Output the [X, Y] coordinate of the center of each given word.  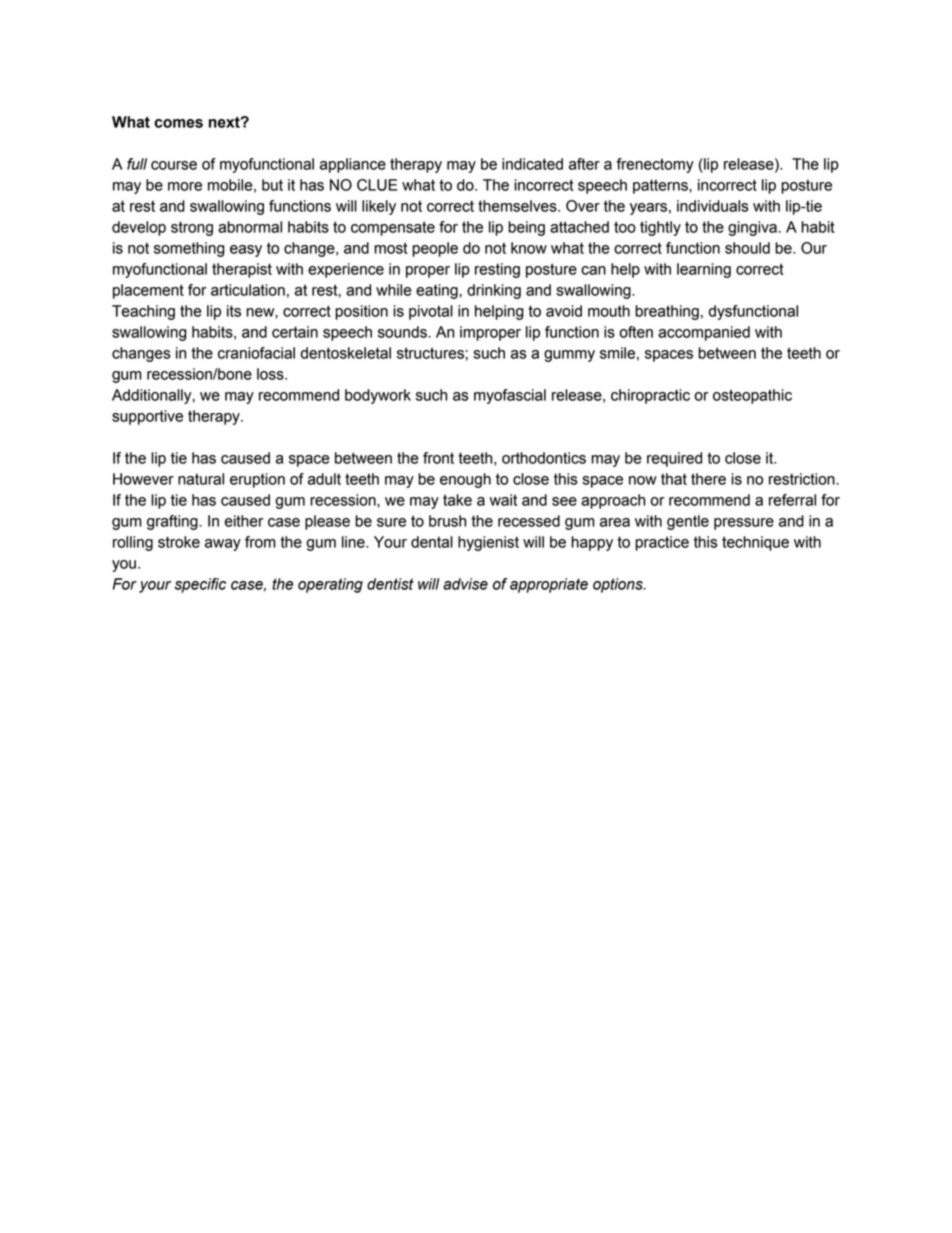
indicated [532, 164]
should [747, 248]
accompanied [704, 333]
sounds [403, 332]
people [435, 249]
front [438, 458]
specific [200, 585]
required [674, 459]
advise [465, 584]
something [189, 249]
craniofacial [256, 353]
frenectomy [655, 165]
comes [178, 123]
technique [755, 543]
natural [201, 479]
